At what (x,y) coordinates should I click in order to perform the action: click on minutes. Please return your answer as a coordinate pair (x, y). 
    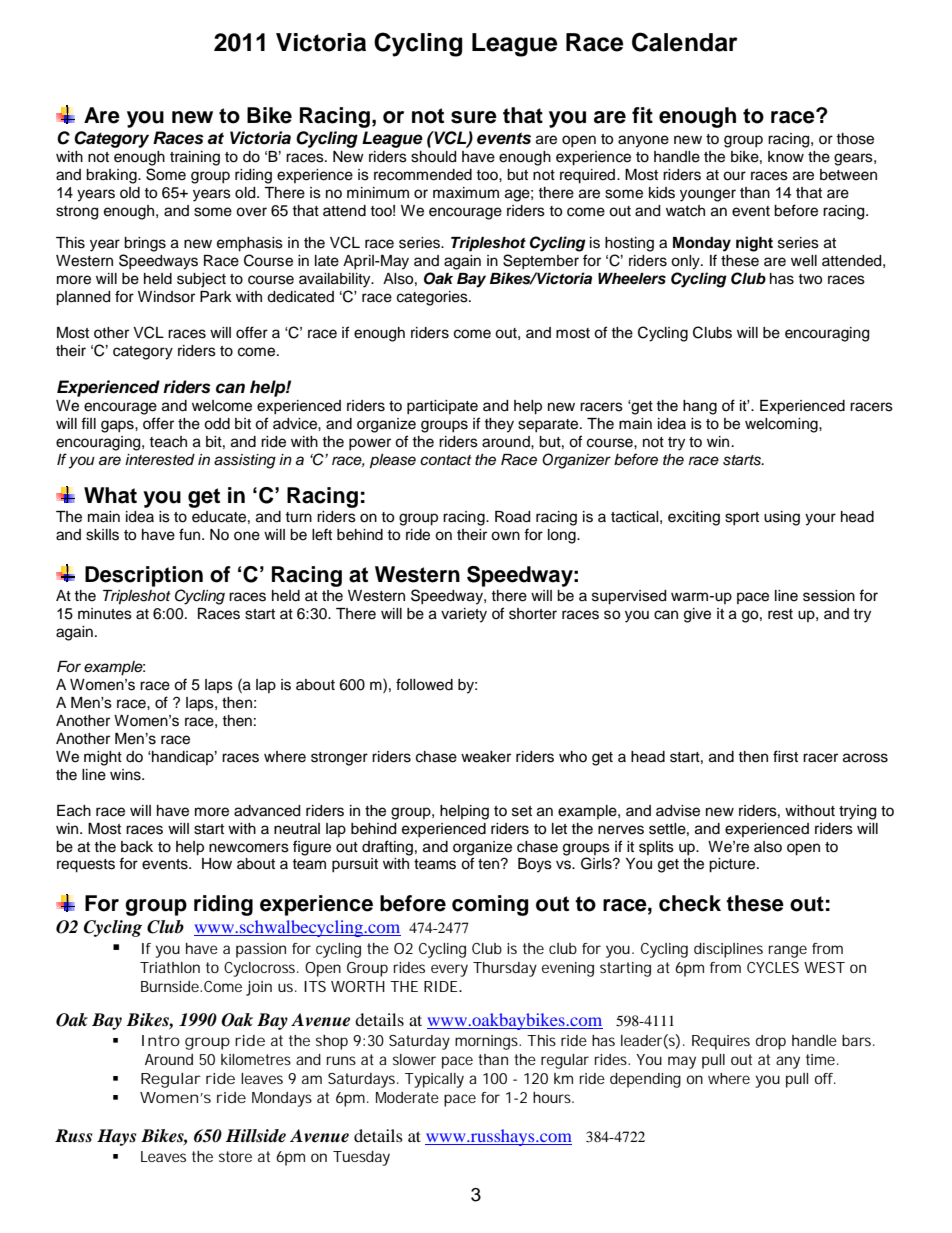
    Looking at the image, I should click on (105, 614).
